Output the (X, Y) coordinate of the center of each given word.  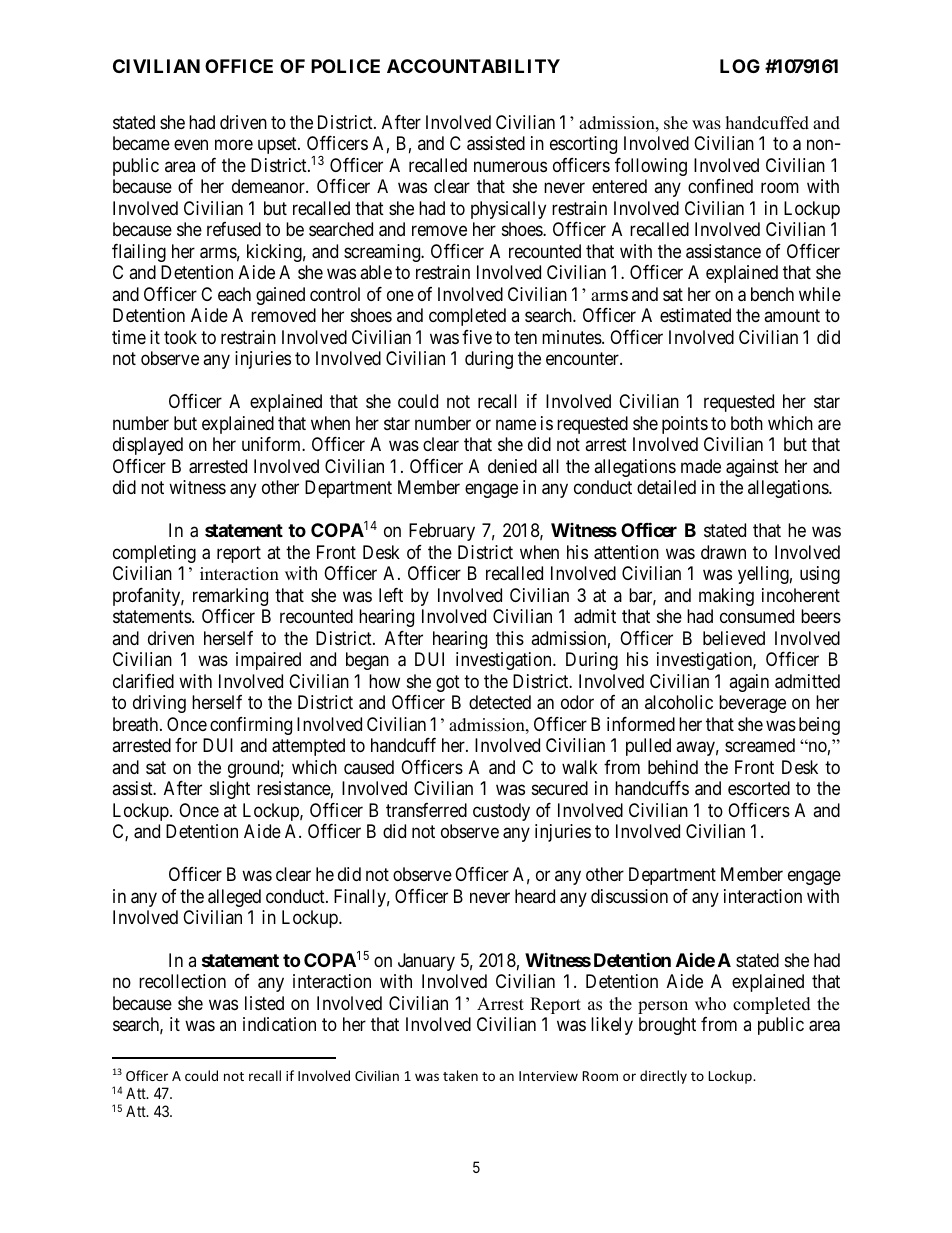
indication (279, 1024)
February (442, 532)
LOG (740, 66)
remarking (230, 597)
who (710, 1004)
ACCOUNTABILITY (473, 66)
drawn (723, 552)
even (191, 145)
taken (460, 1075)
